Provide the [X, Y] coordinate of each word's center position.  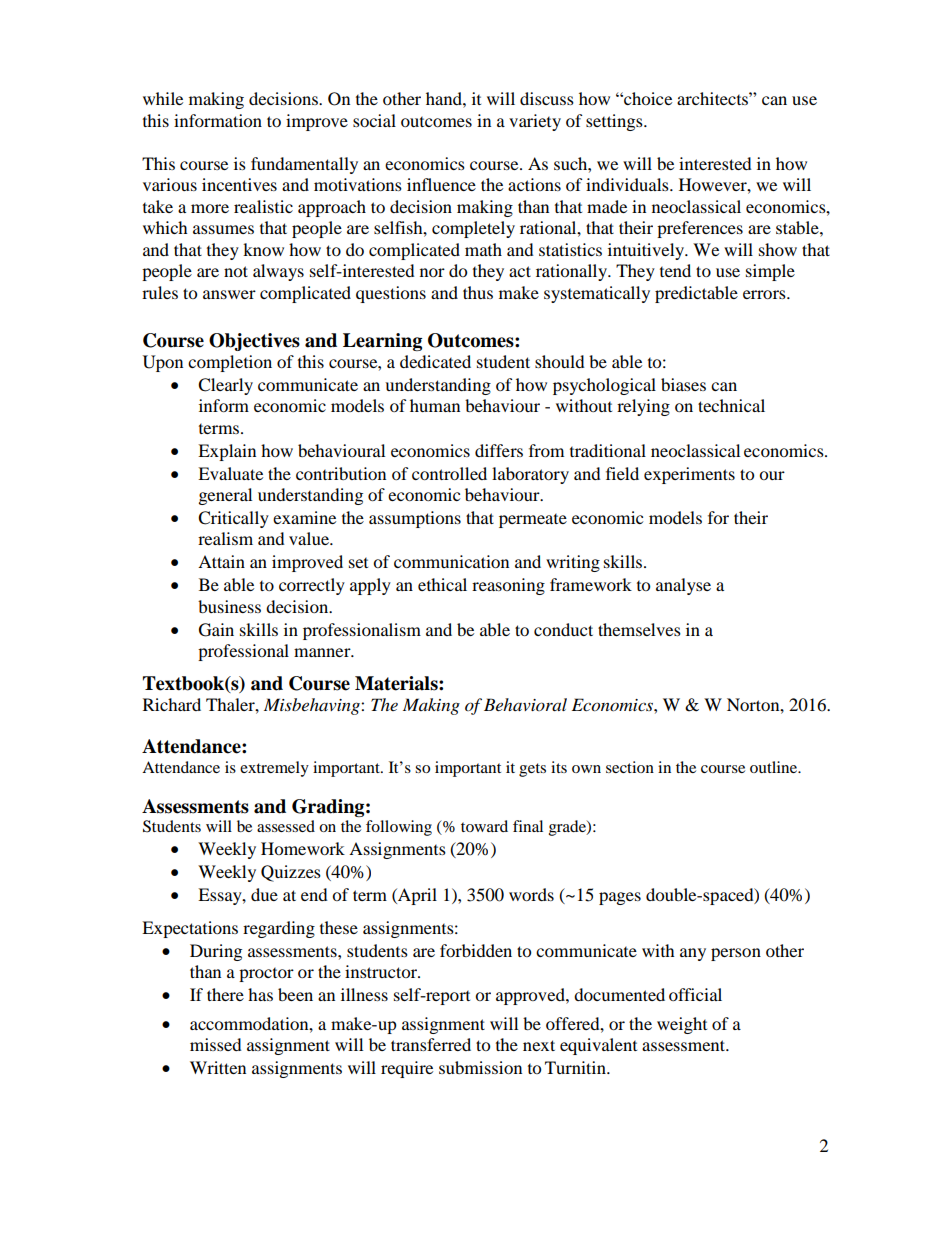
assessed [286, 826]
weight [682, 1025]
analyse [683, 586]
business [229, 606]
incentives [239, 184]
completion [230, 363]
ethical [442, 584]
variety [535, 122]
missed [216, 1044]
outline [775, 767]
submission [480, 1067]
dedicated [435, 361]
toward [484, 826]
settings [615, 122]
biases [683, 384]
